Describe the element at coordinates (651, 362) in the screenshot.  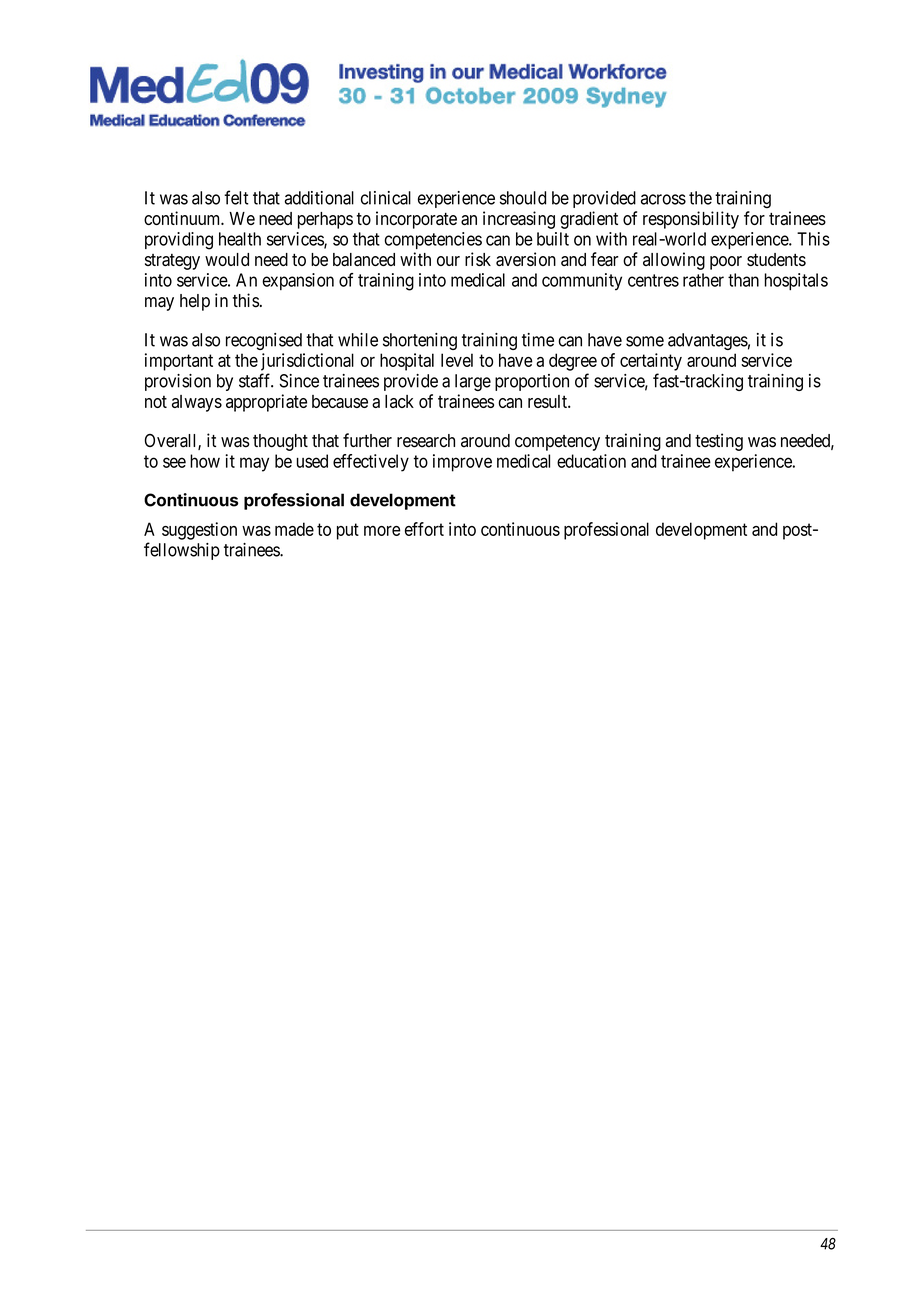
I see `certainty` at that location.
